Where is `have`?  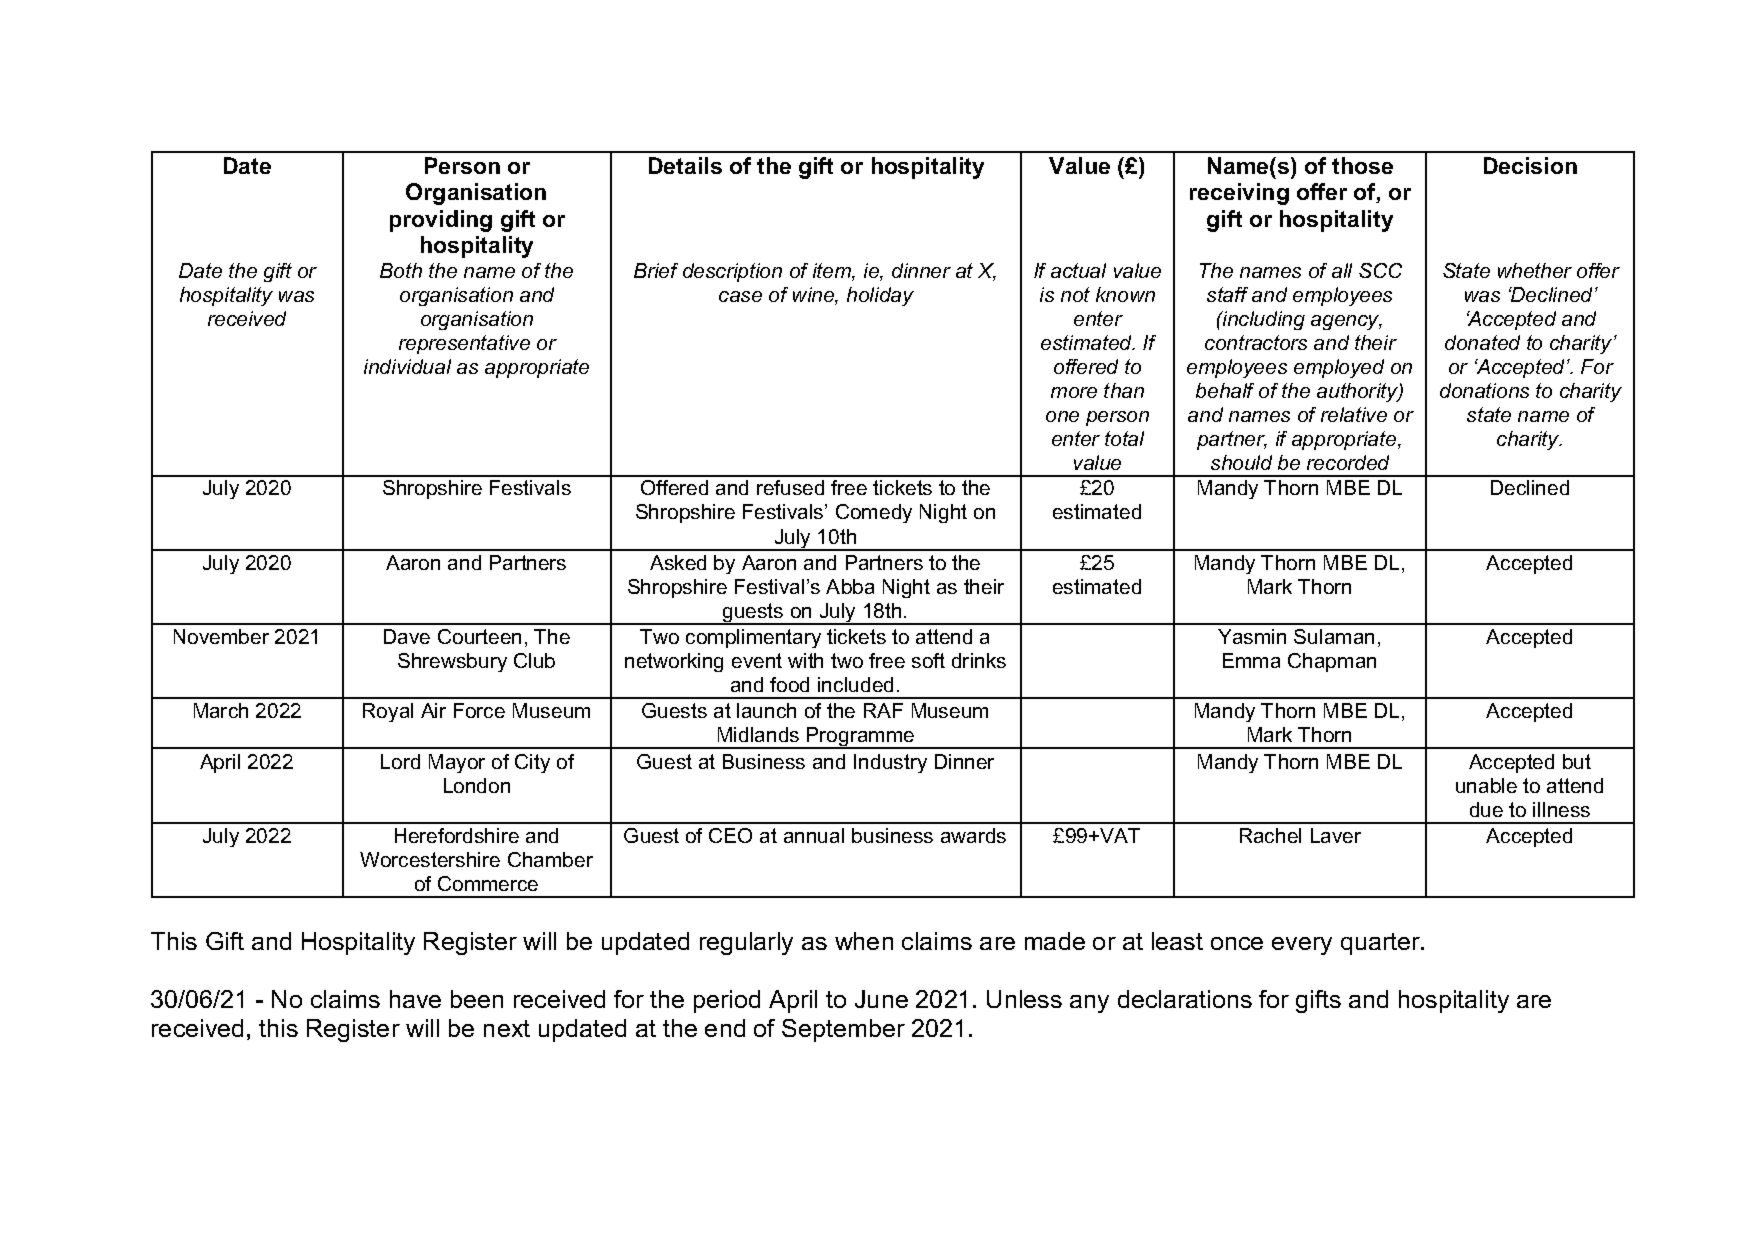
have is located at coordinates (415, 999).
